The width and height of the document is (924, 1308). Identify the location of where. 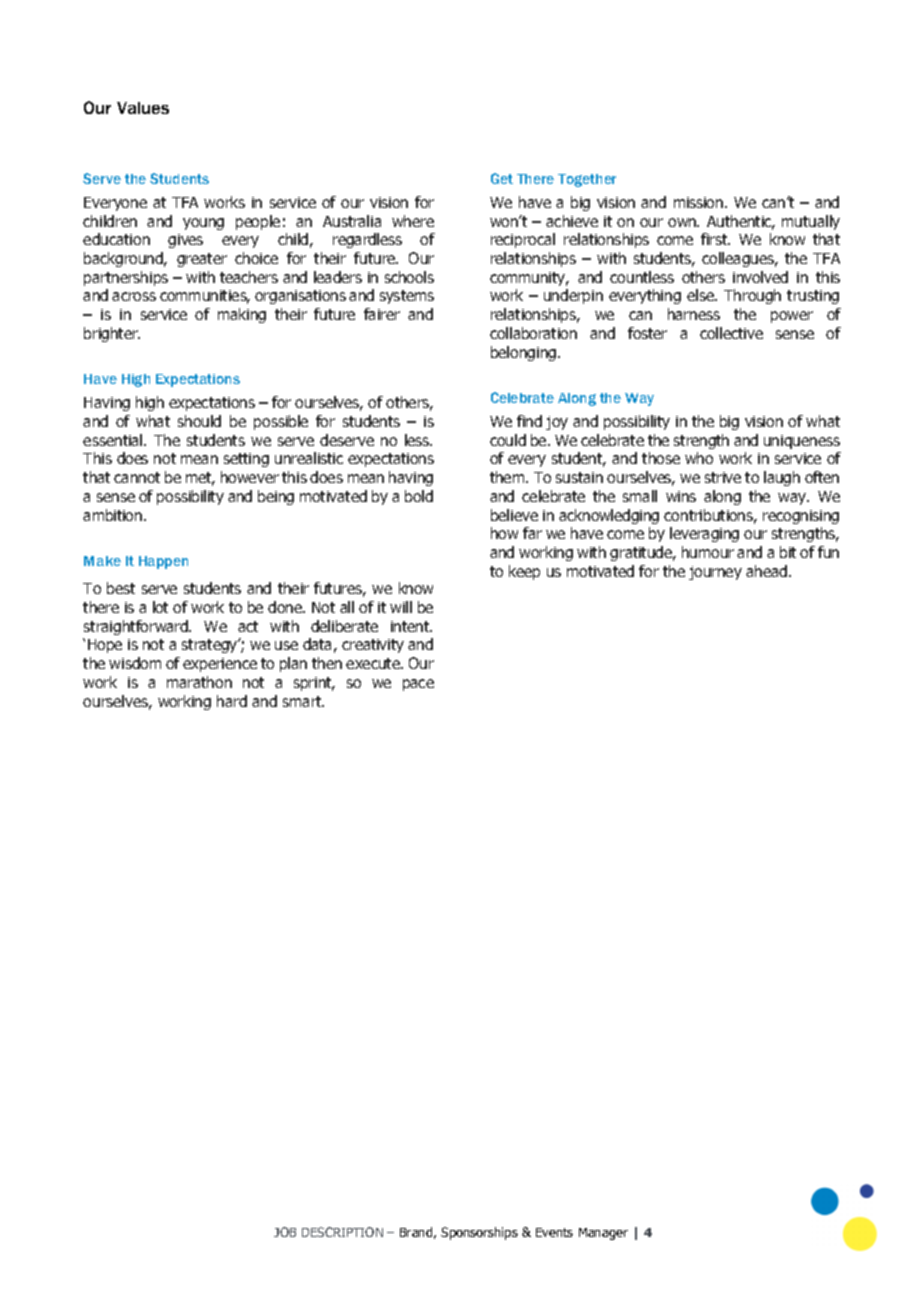
(413, 221).
